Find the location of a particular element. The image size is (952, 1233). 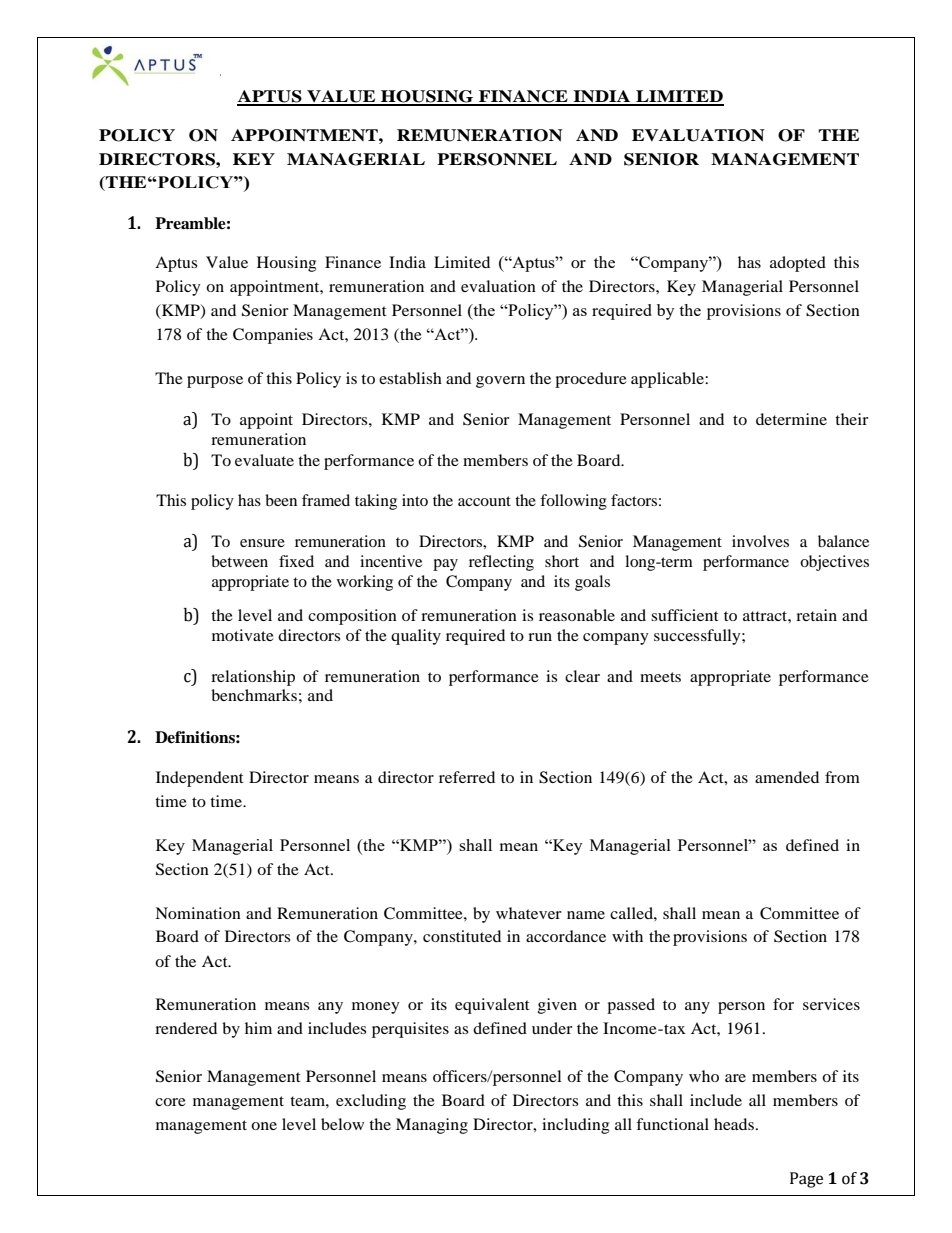

Page is located at coordinates (806, 1180).
